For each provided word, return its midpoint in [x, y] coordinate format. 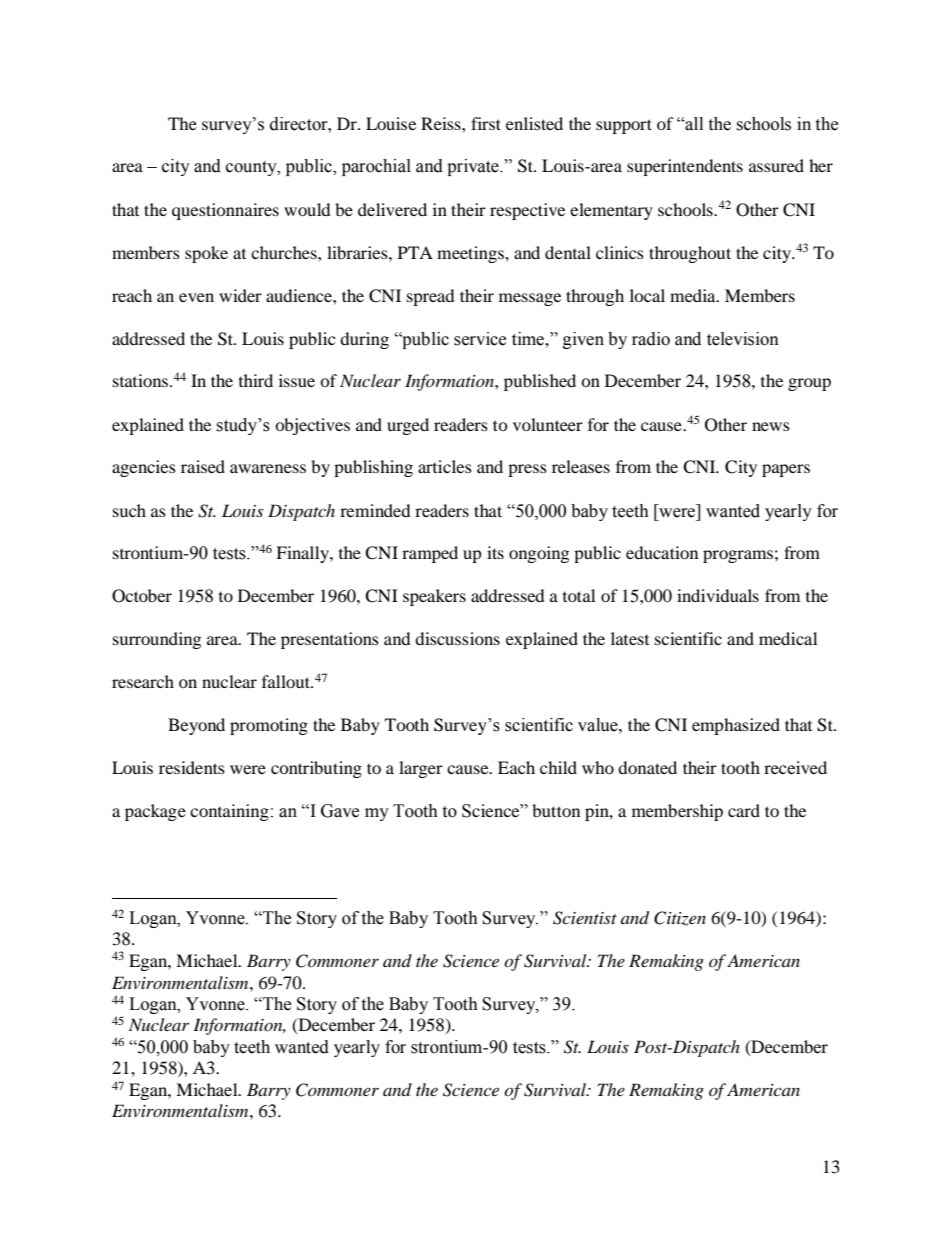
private [474, 167]
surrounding [157, 640]
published [540, 382]
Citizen [680, 918]
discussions [457, 638]
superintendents [685, 167]
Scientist [585, 918]
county [252, 168]
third [256, 380]
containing [229, 812]
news [771, 426]
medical [788, 638]
